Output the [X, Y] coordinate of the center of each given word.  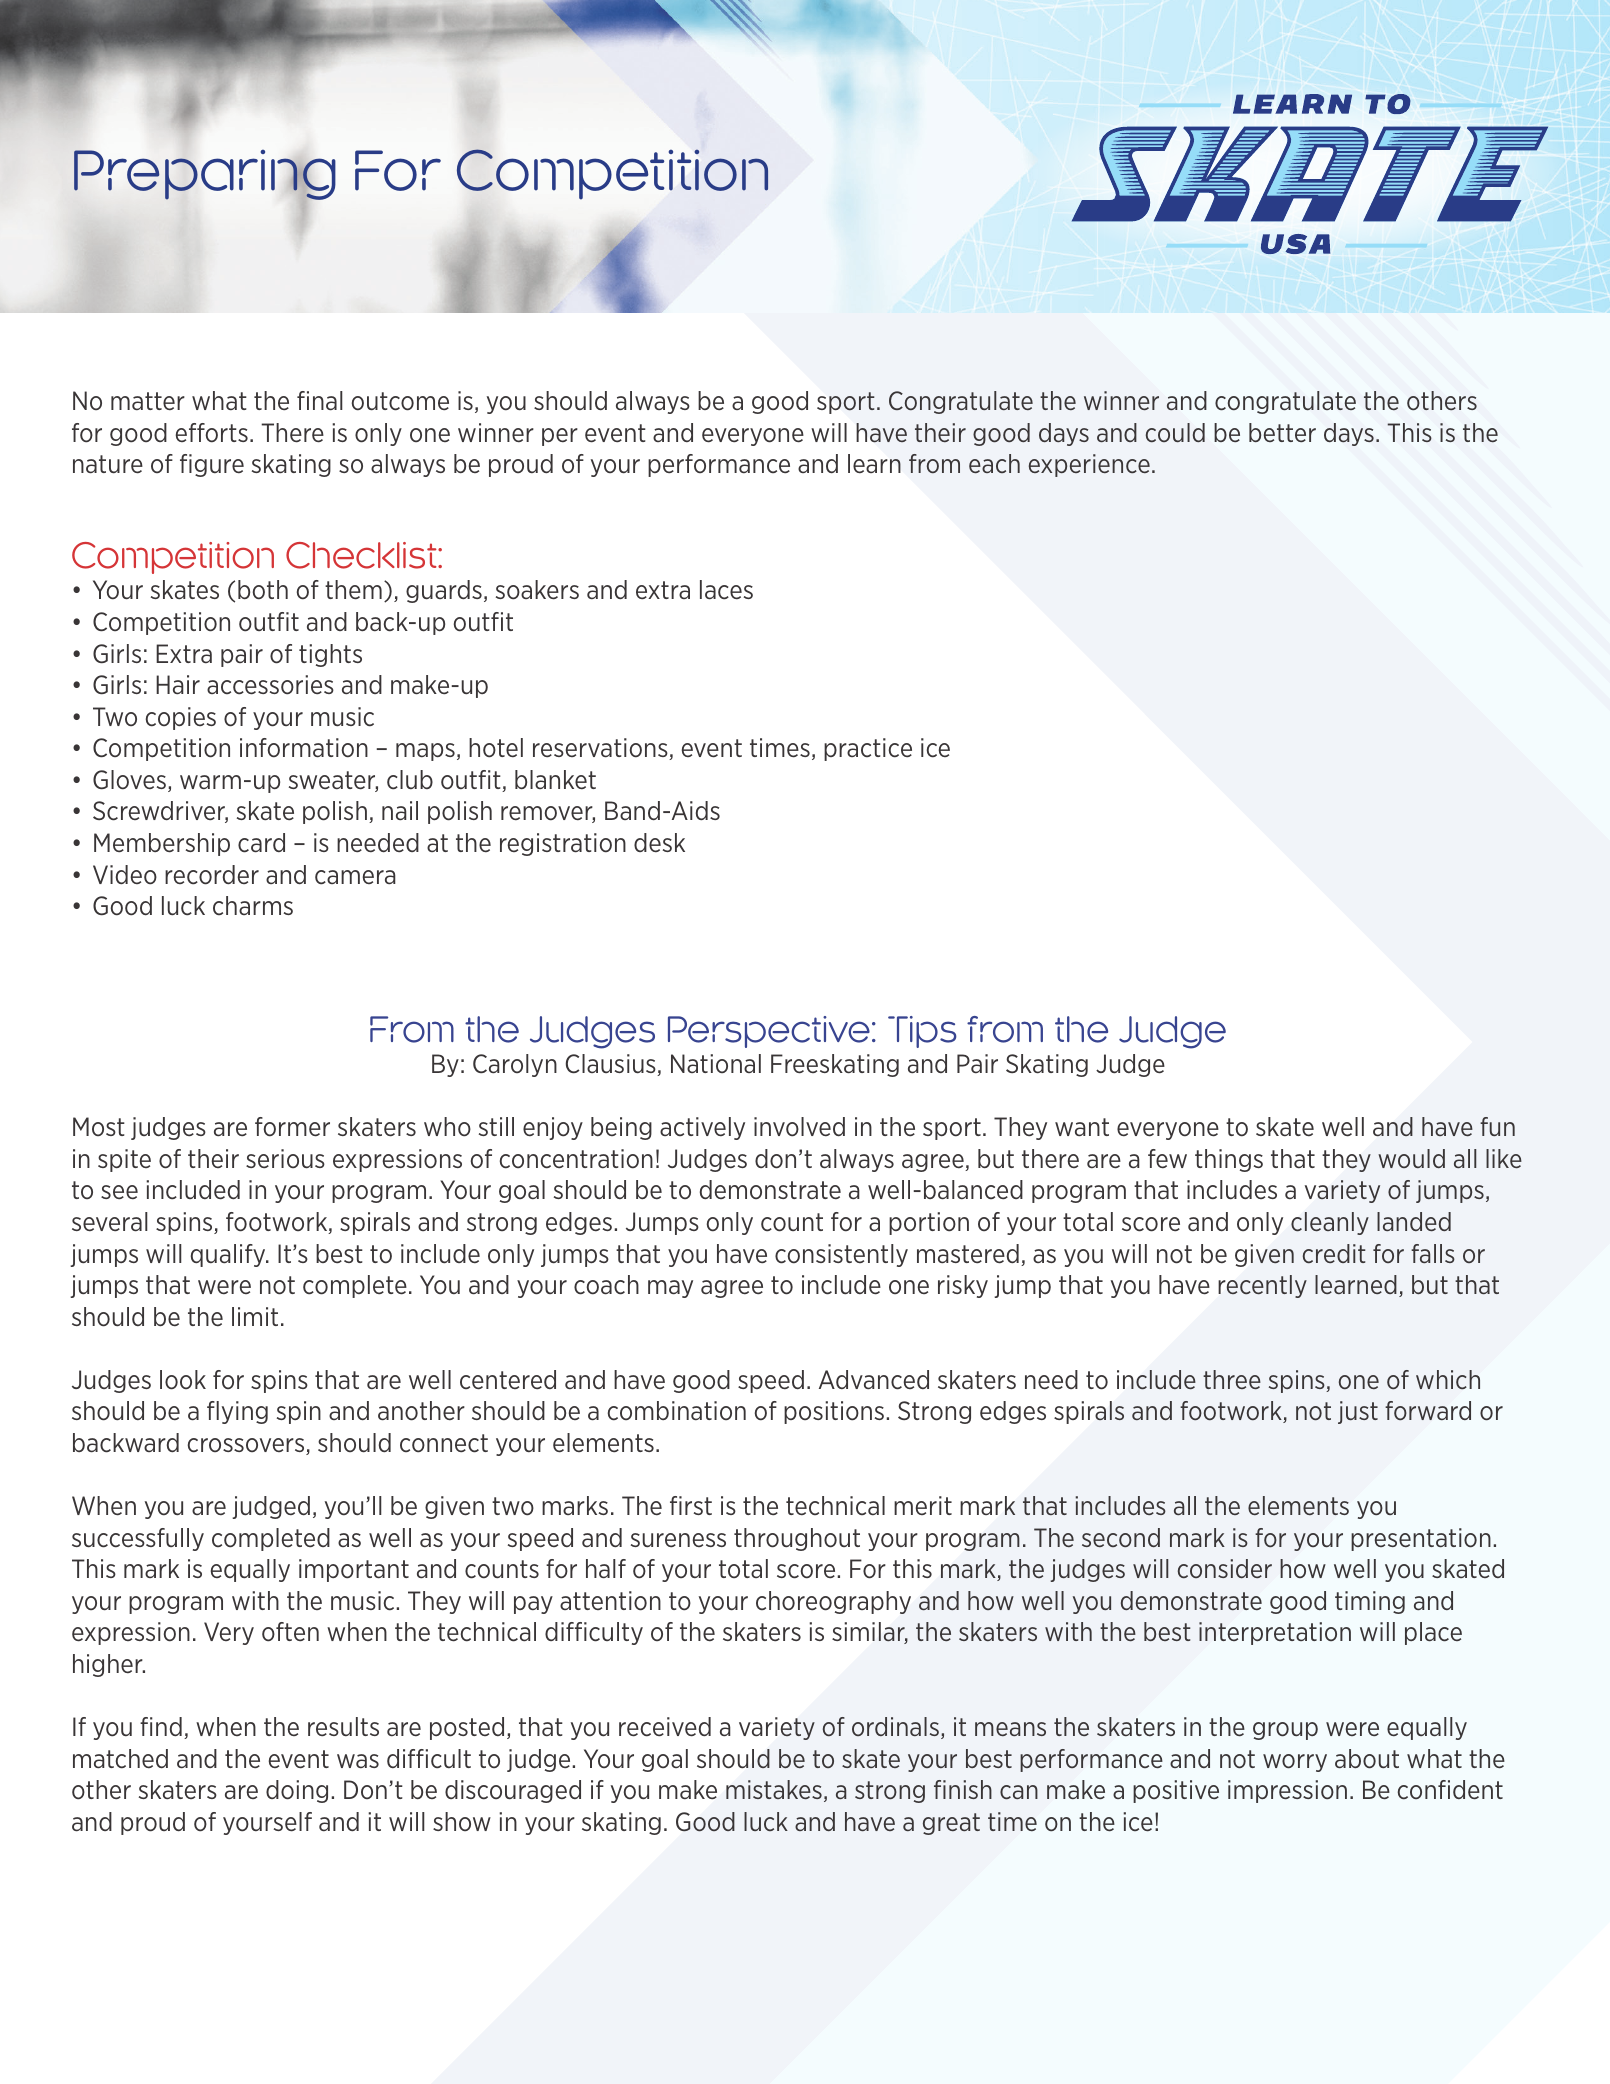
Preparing [205, 176]
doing [297, 1791]
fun [1497, 1126]
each [994, 463]
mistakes [774, 1789]
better [1282, 432]
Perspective [769, 1032]
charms [253, 905]
